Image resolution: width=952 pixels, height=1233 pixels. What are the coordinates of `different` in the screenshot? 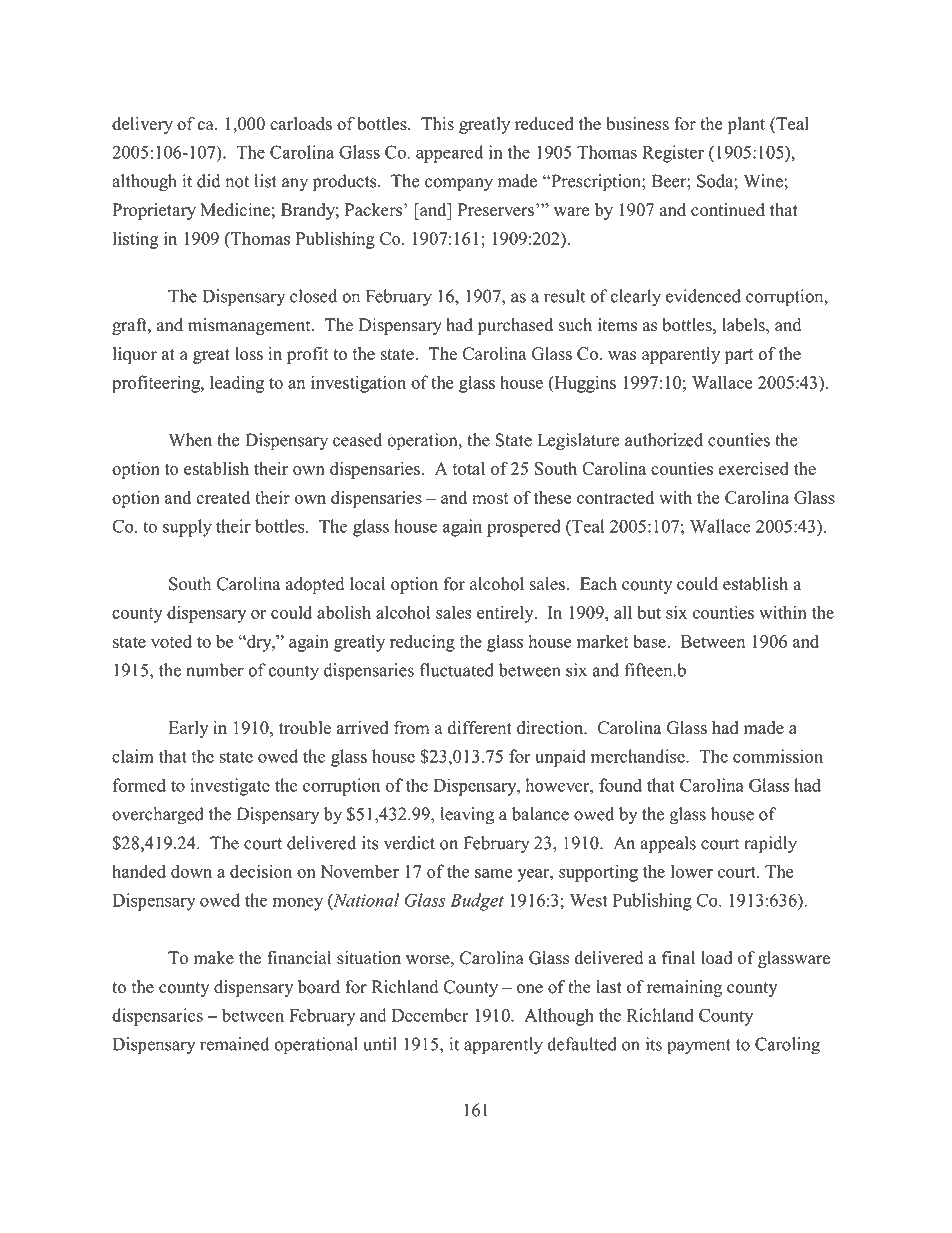 It's located at (480, 727).
